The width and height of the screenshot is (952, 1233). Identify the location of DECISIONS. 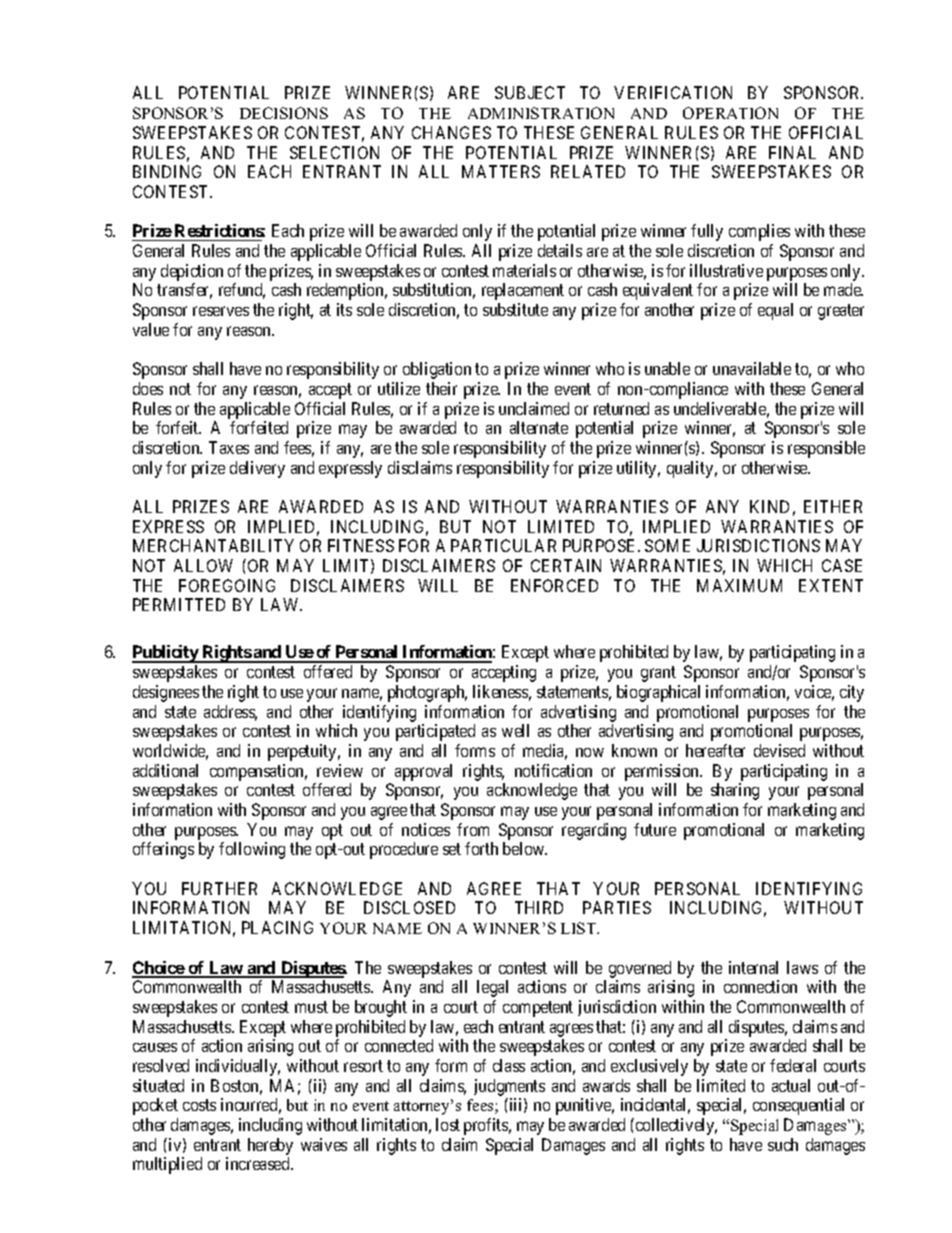
(284, 113).
